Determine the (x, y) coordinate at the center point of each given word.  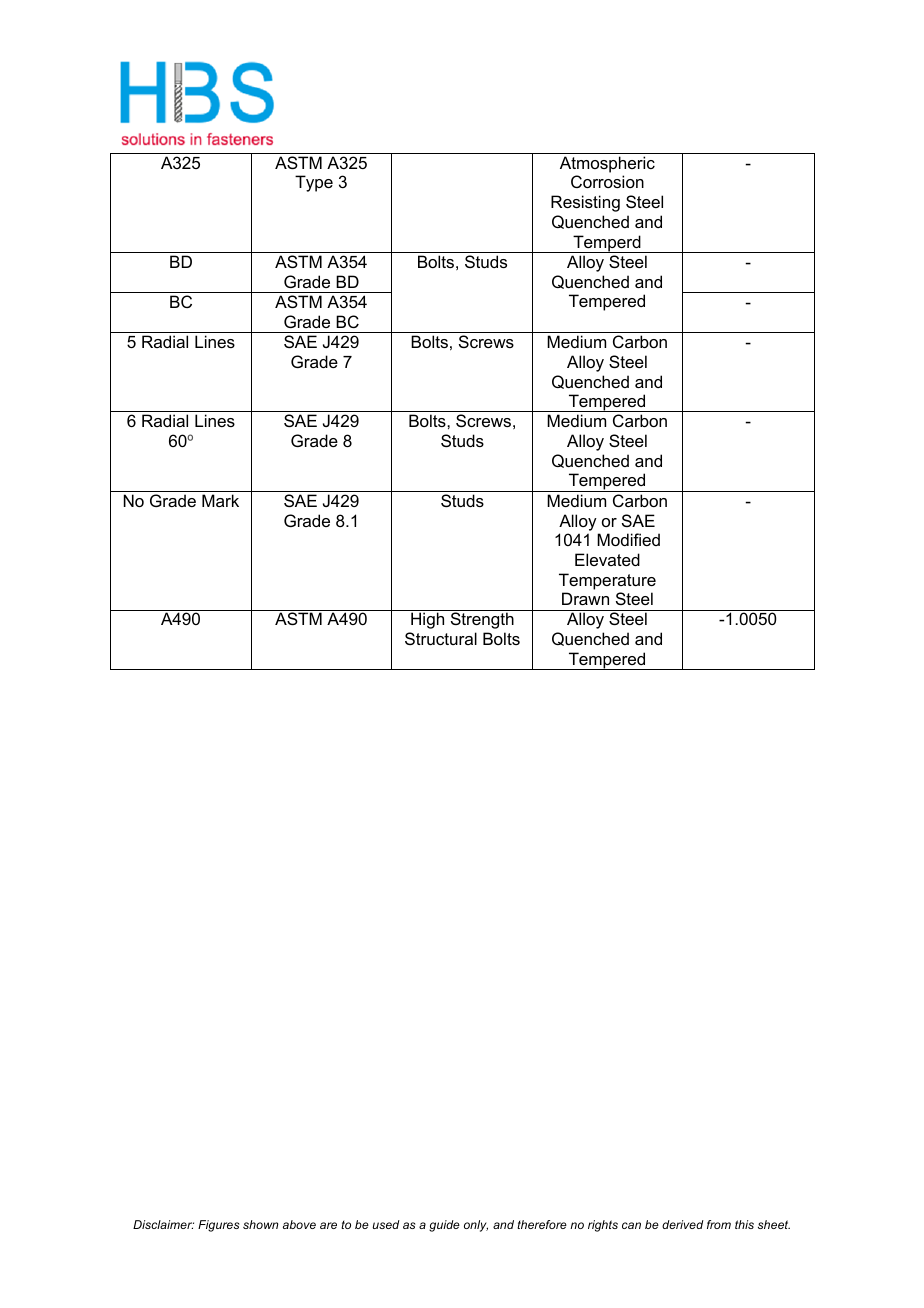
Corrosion (607, 181)
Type (314, 183)
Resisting (585, 203)
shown (260, 1224)
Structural (441, 638)
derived (683, 1224)
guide (444, 1226)
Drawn (585, 598)
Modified (628, 539)
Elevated (607, 559)
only (476, 1226)
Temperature (607, 581)
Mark (220, 500)
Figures (218, 1226)
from (719, 1224)
